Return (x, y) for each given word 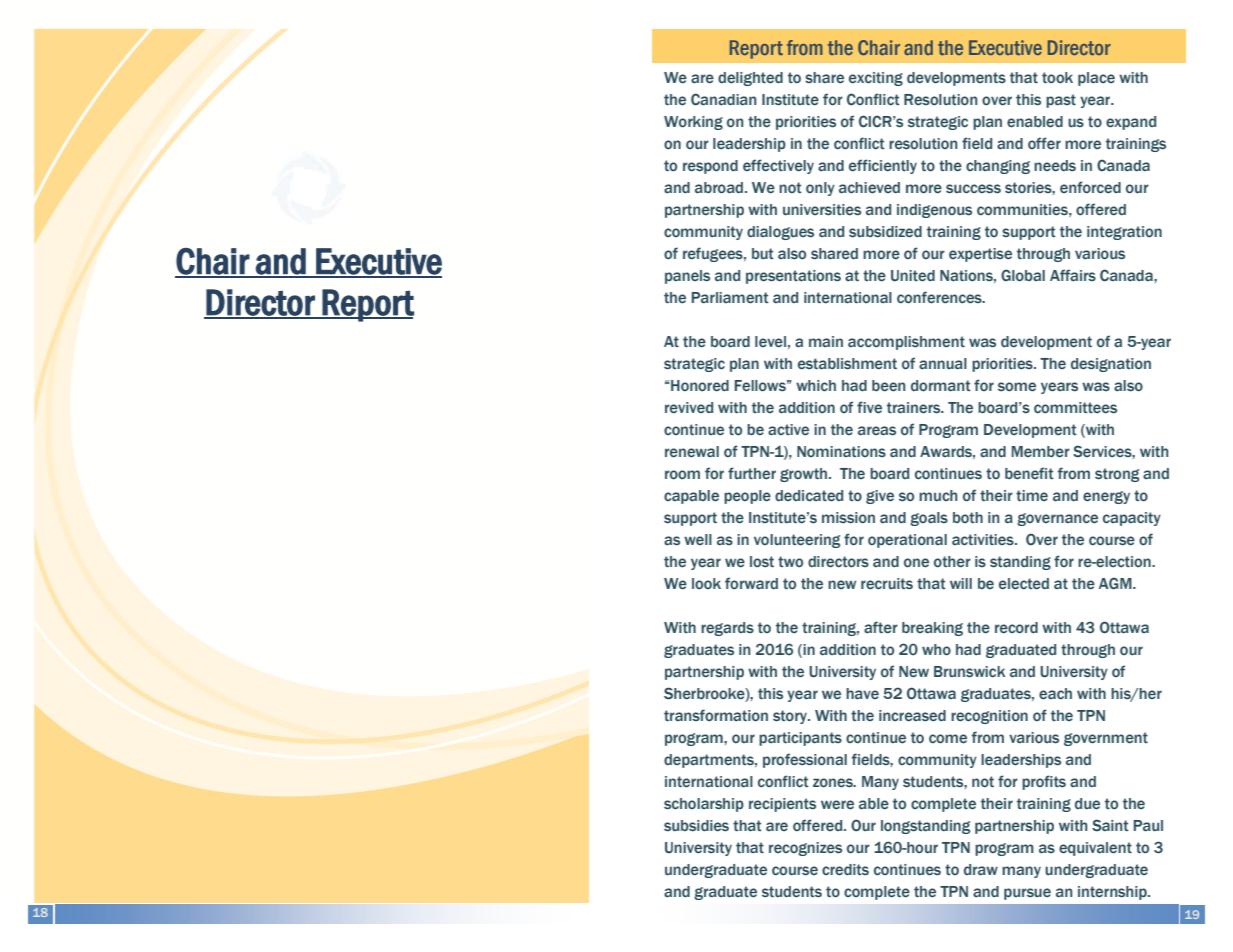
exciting (876, 79)
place (1096, 79)
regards (727, 629)
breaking (932, 629)
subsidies (696, 825)
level (770, 341)
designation (1111, 365)
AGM (1116, 583)
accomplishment (906, 343)
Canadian (723, 99)
